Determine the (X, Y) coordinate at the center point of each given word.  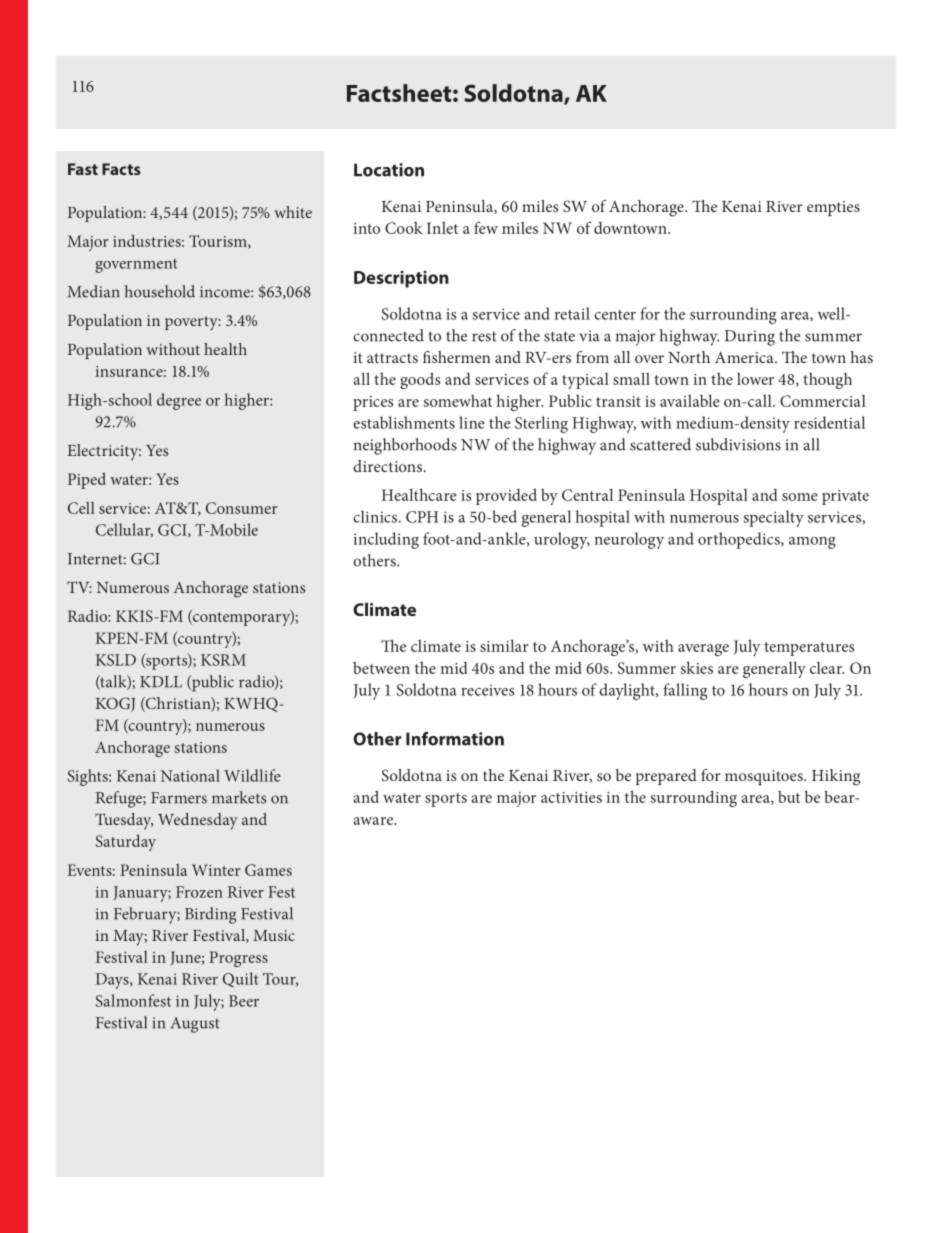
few (486, 227)
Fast (83, 169)
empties (833, 208)
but (789, 797)
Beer (244, 1001)
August (195, 1025)
